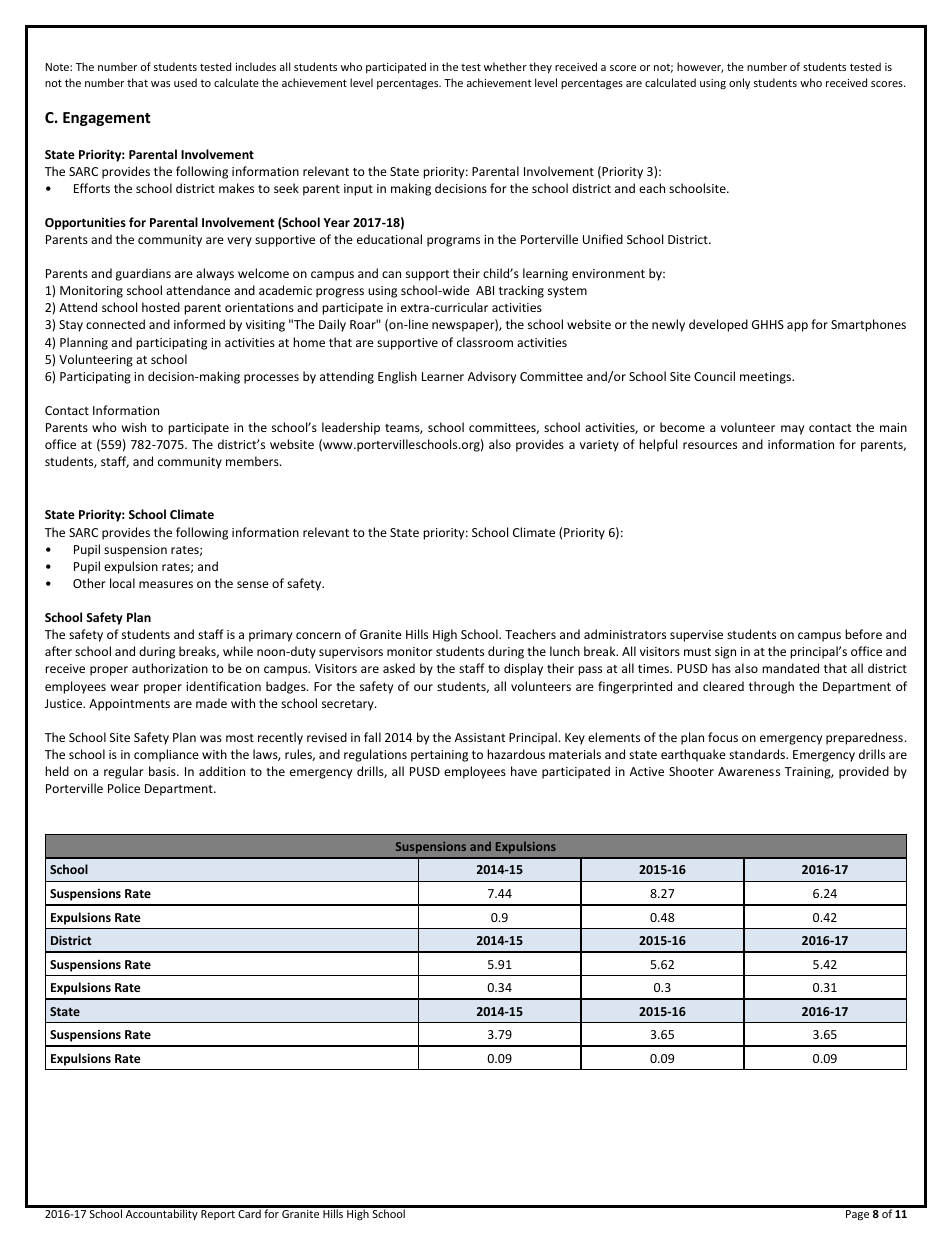 The width and height of the screenshot is (952, 1233). Describe the element at coordinates (253, 584) in the screenshot. I see `sense` at that location.
